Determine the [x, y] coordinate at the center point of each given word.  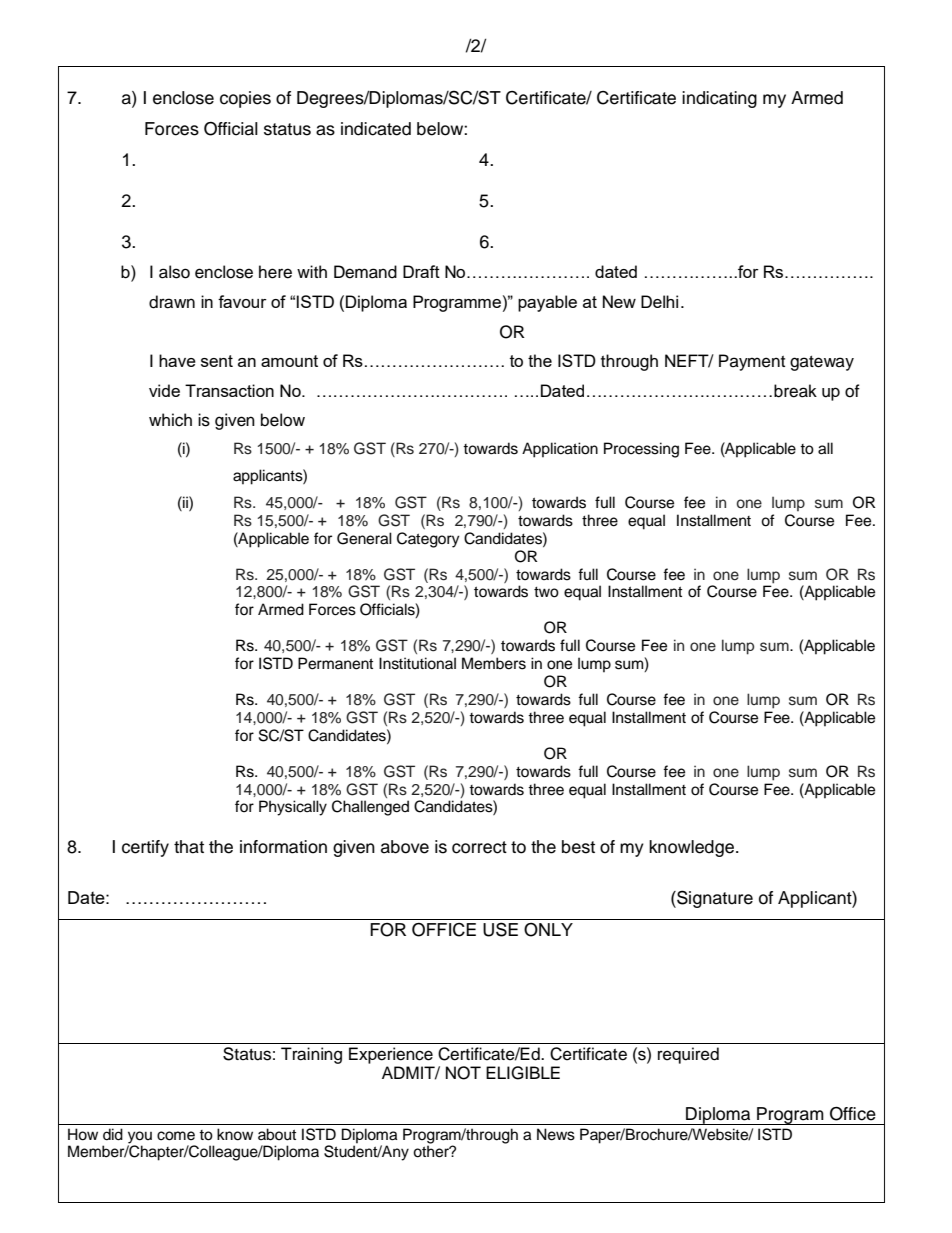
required [688, 1055]
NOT [463, 1073]
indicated [376, 129]
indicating [719, 99]
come [176, 1136]
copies [245, 99]
